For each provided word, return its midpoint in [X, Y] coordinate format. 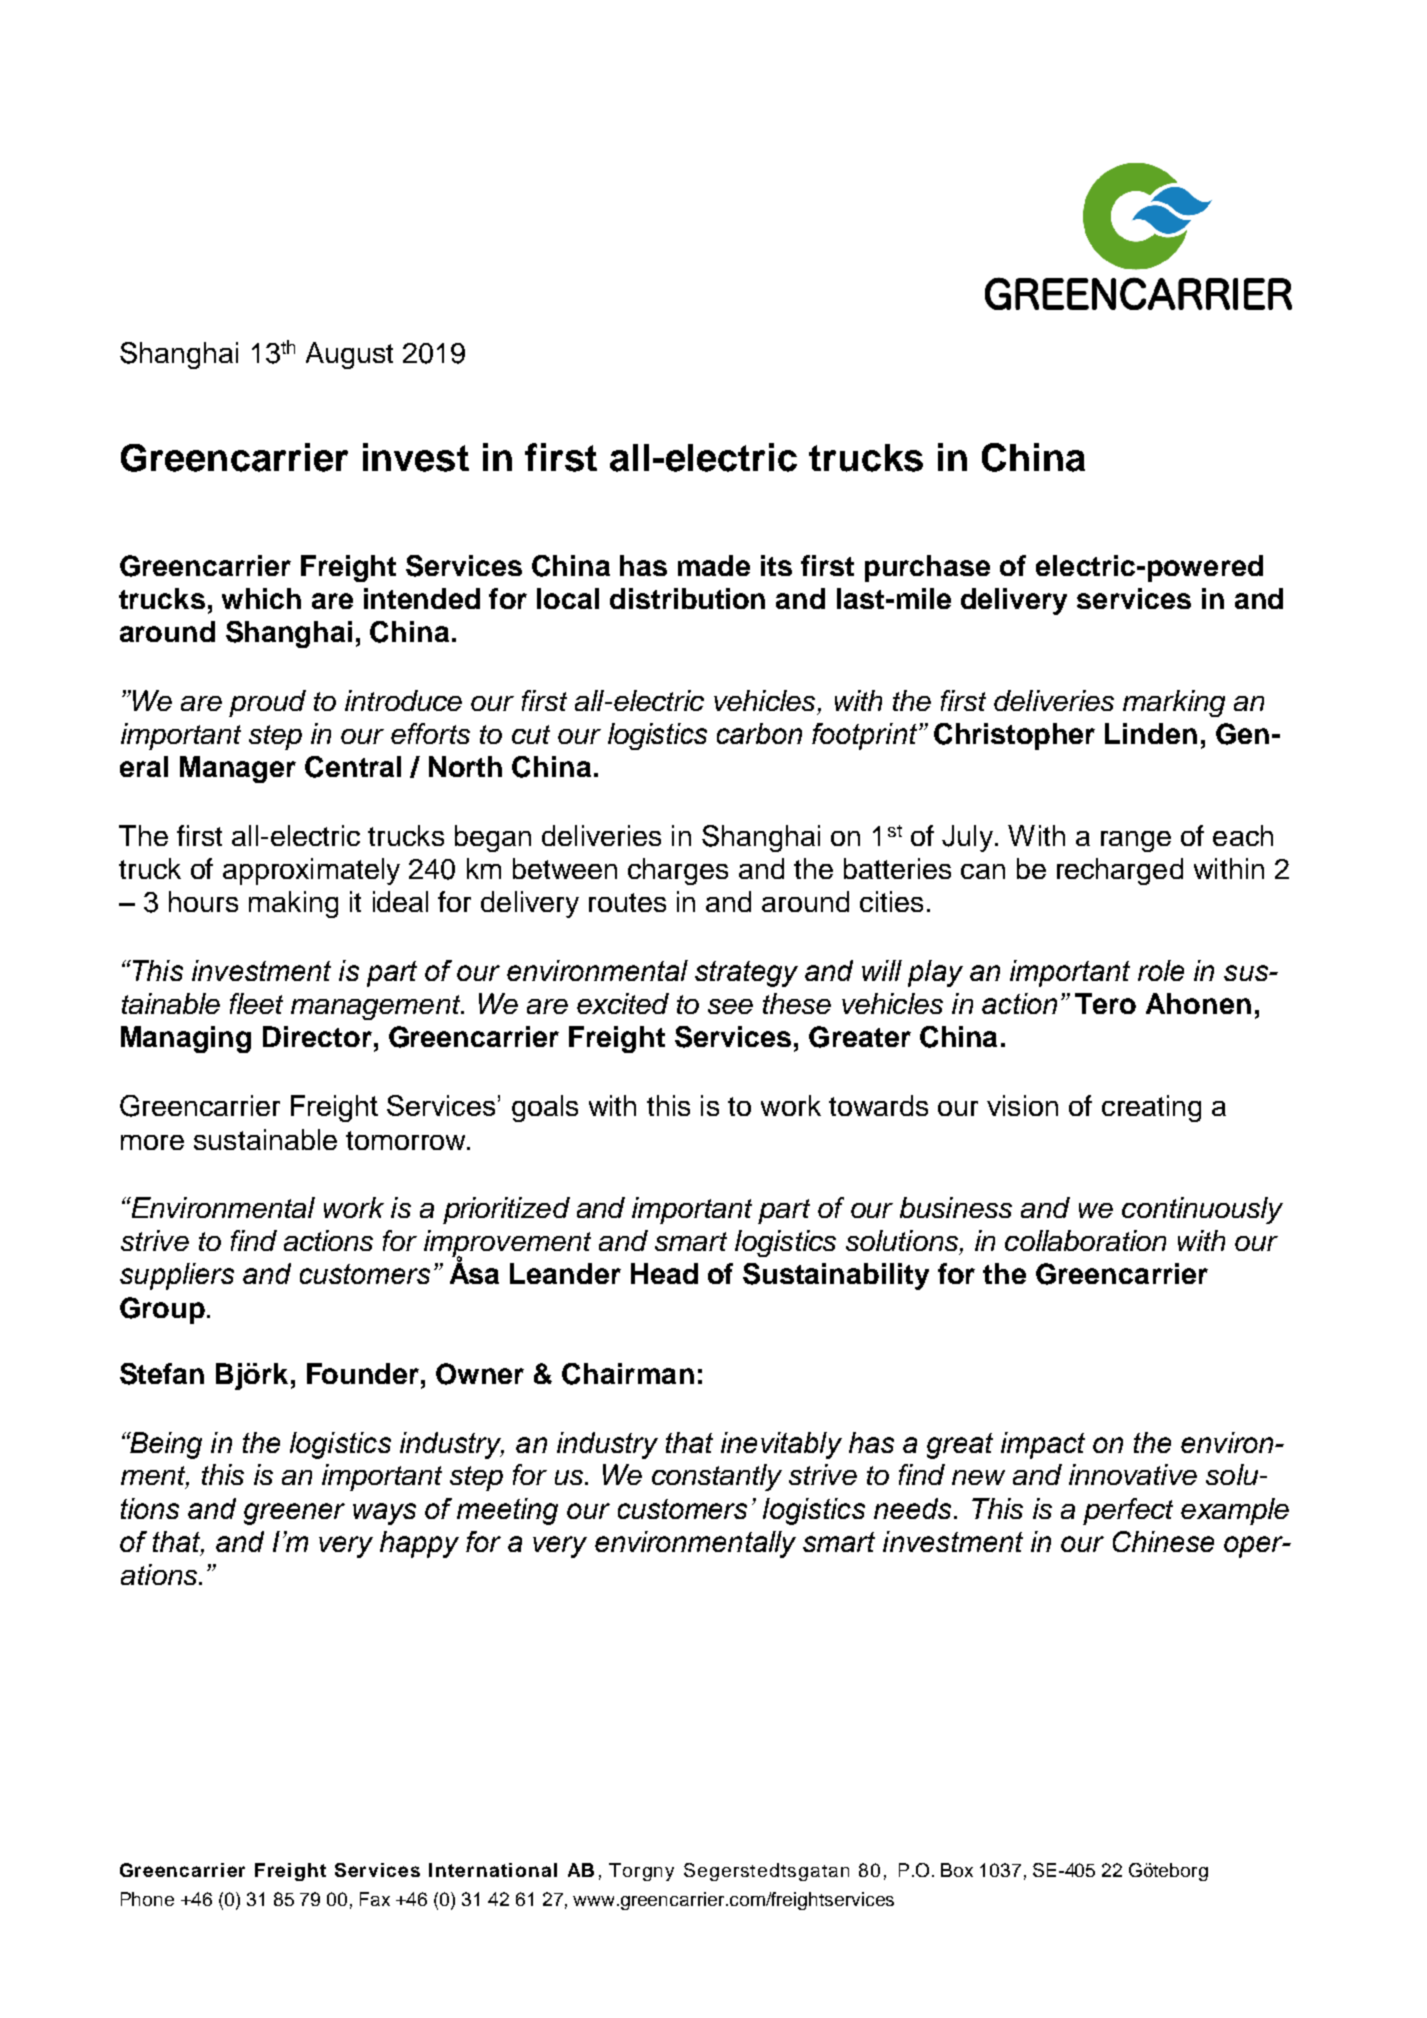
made [714, 565]
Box [957, 1870]
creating [1151, 1108]
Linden [1151, 733]
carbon [759, 733]
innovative [1133, 1474]
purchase [927, 568]
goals [545, 1108]
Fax [375, 1899]
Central [353, 767]
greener [294, 1514]
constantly [717, 1477]
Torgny [641, 1872]
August [349, 355]
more [152, 1142]
